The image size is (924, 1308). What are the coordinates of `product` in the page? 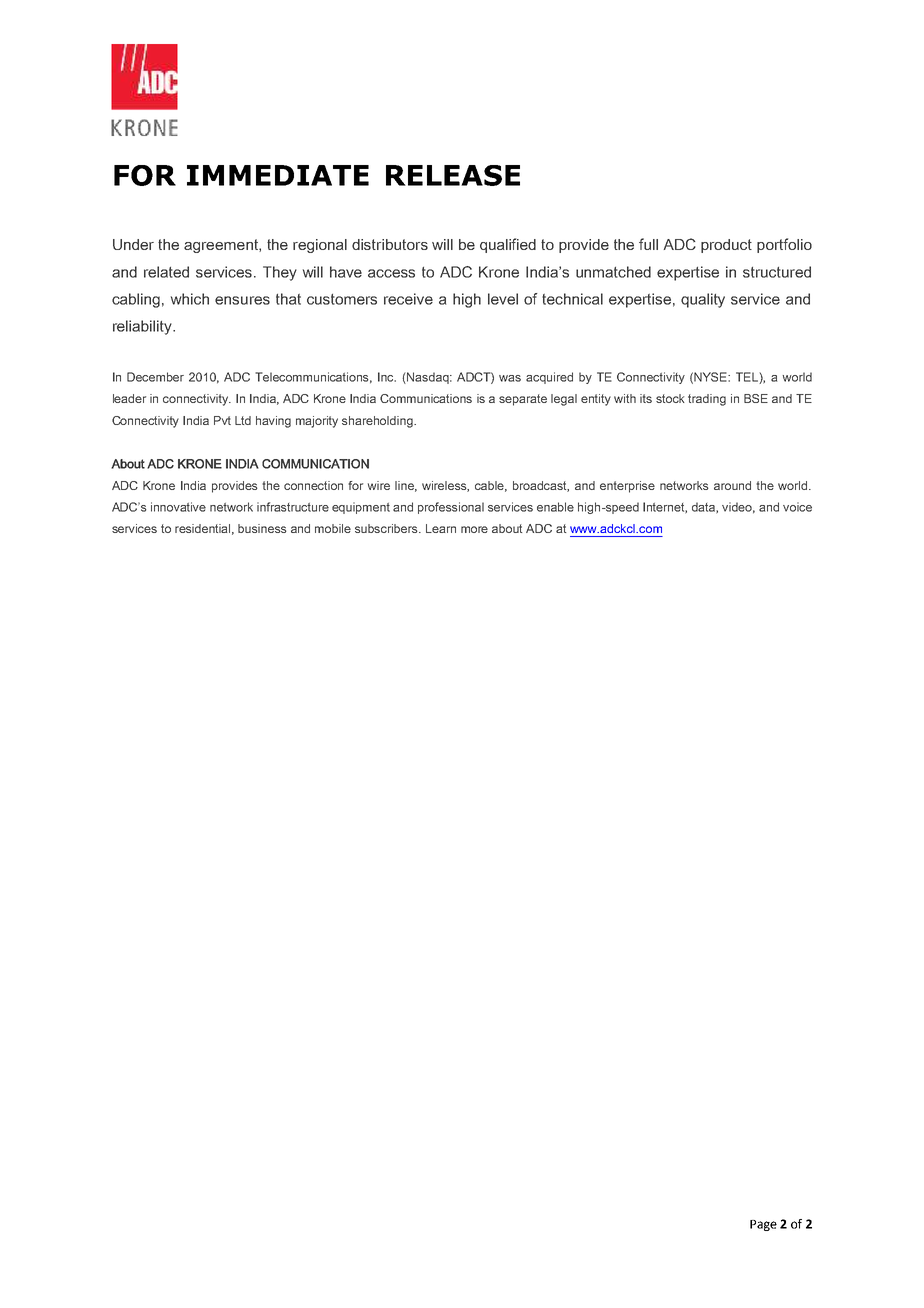 It's located at (726, 246).
